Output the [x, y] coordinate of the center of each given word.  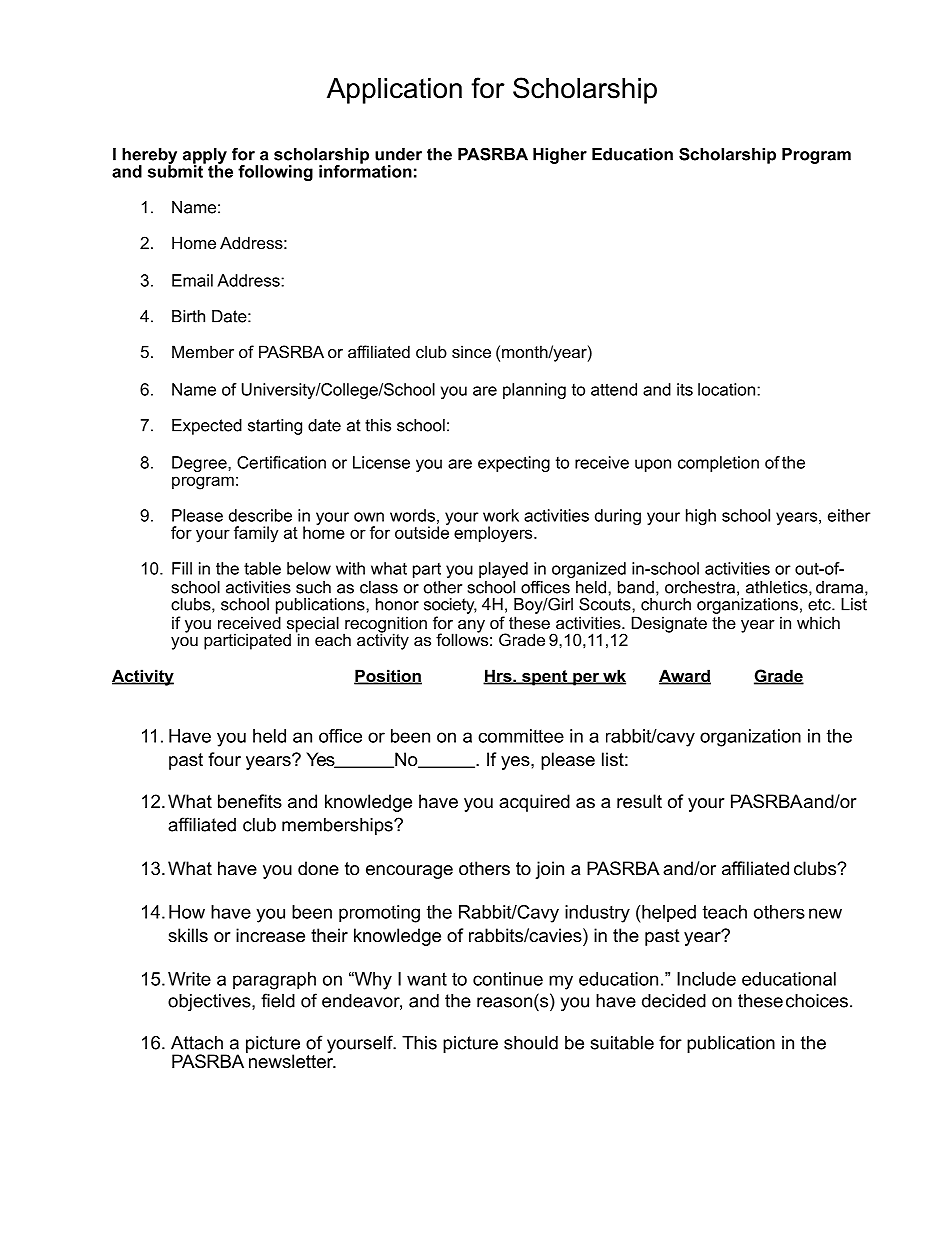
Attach [197, 1043]
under [398, 154]
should [531, 1043]
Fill [182, 568]
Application [394, 91]
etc [820, 604]
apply [205, 157]
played [503, 570]
